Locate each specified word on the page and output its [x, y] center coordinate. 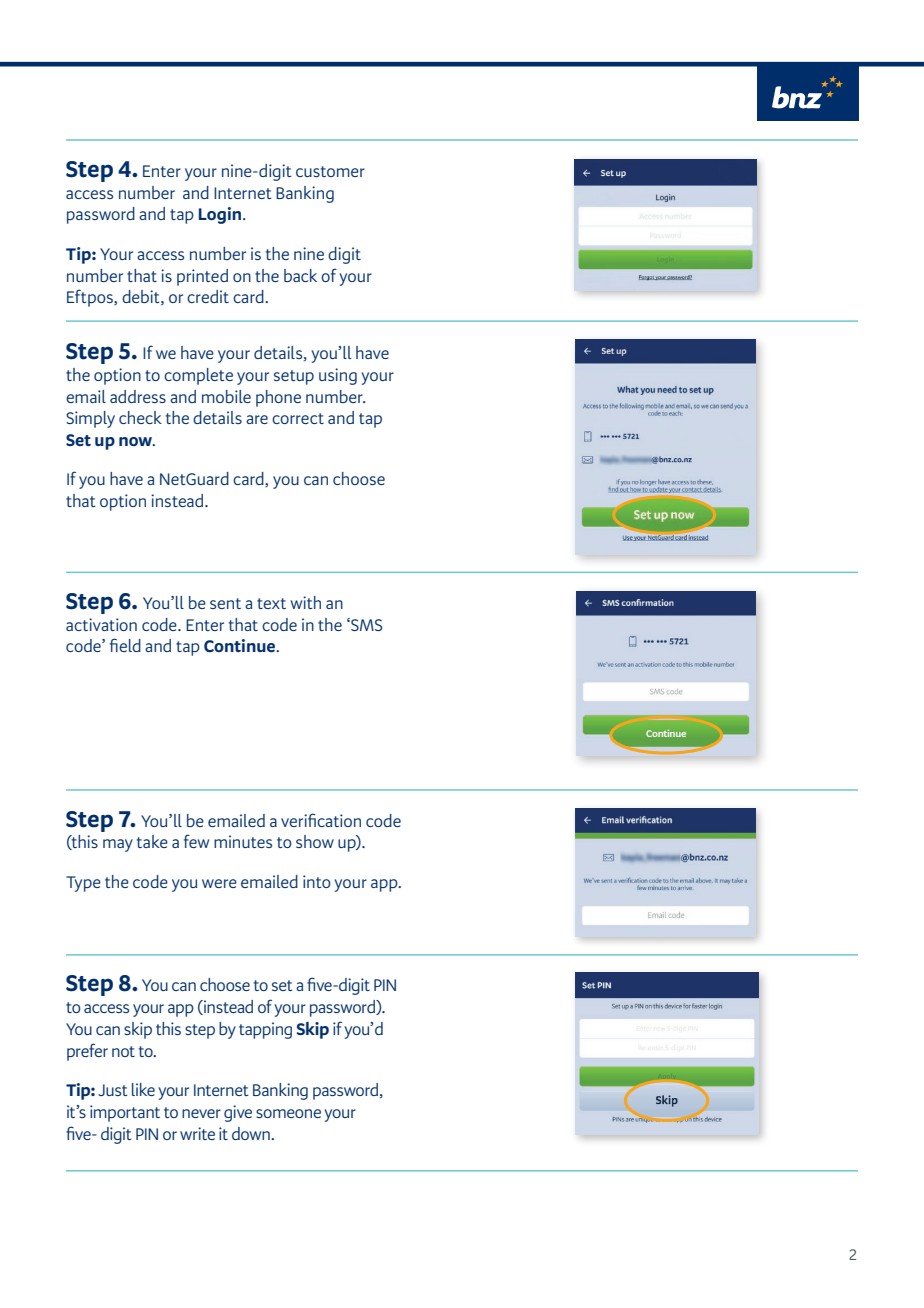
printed [202, 277]
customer [330, 171]
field [125, 645]
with [305, 602]
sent [225, 603]
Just [112, 1090]
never [201, 1113]
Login [221, 215]
